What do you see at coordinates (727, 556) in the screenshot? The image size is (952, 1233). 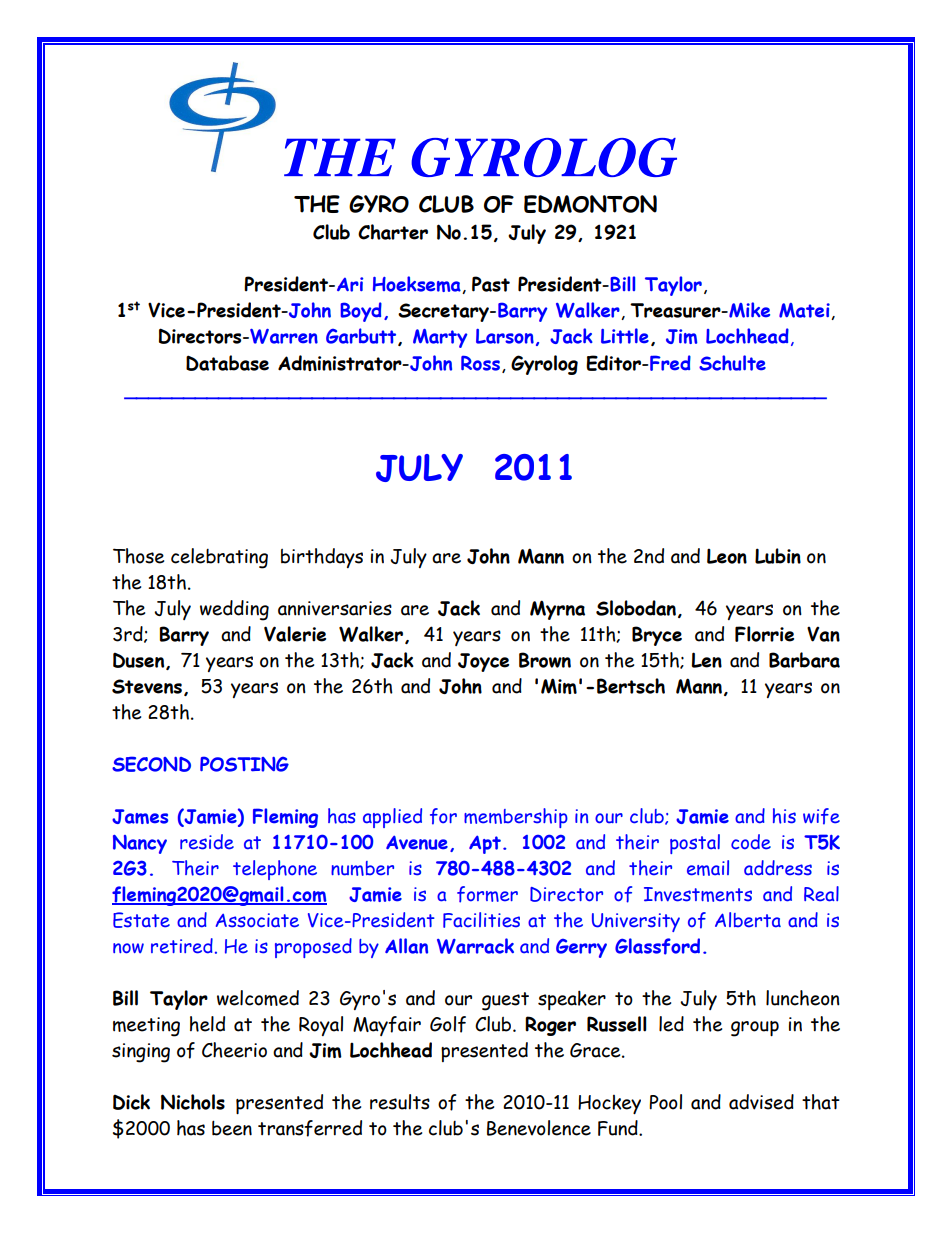 I see `Leon` at bounding box center [727, 556].
